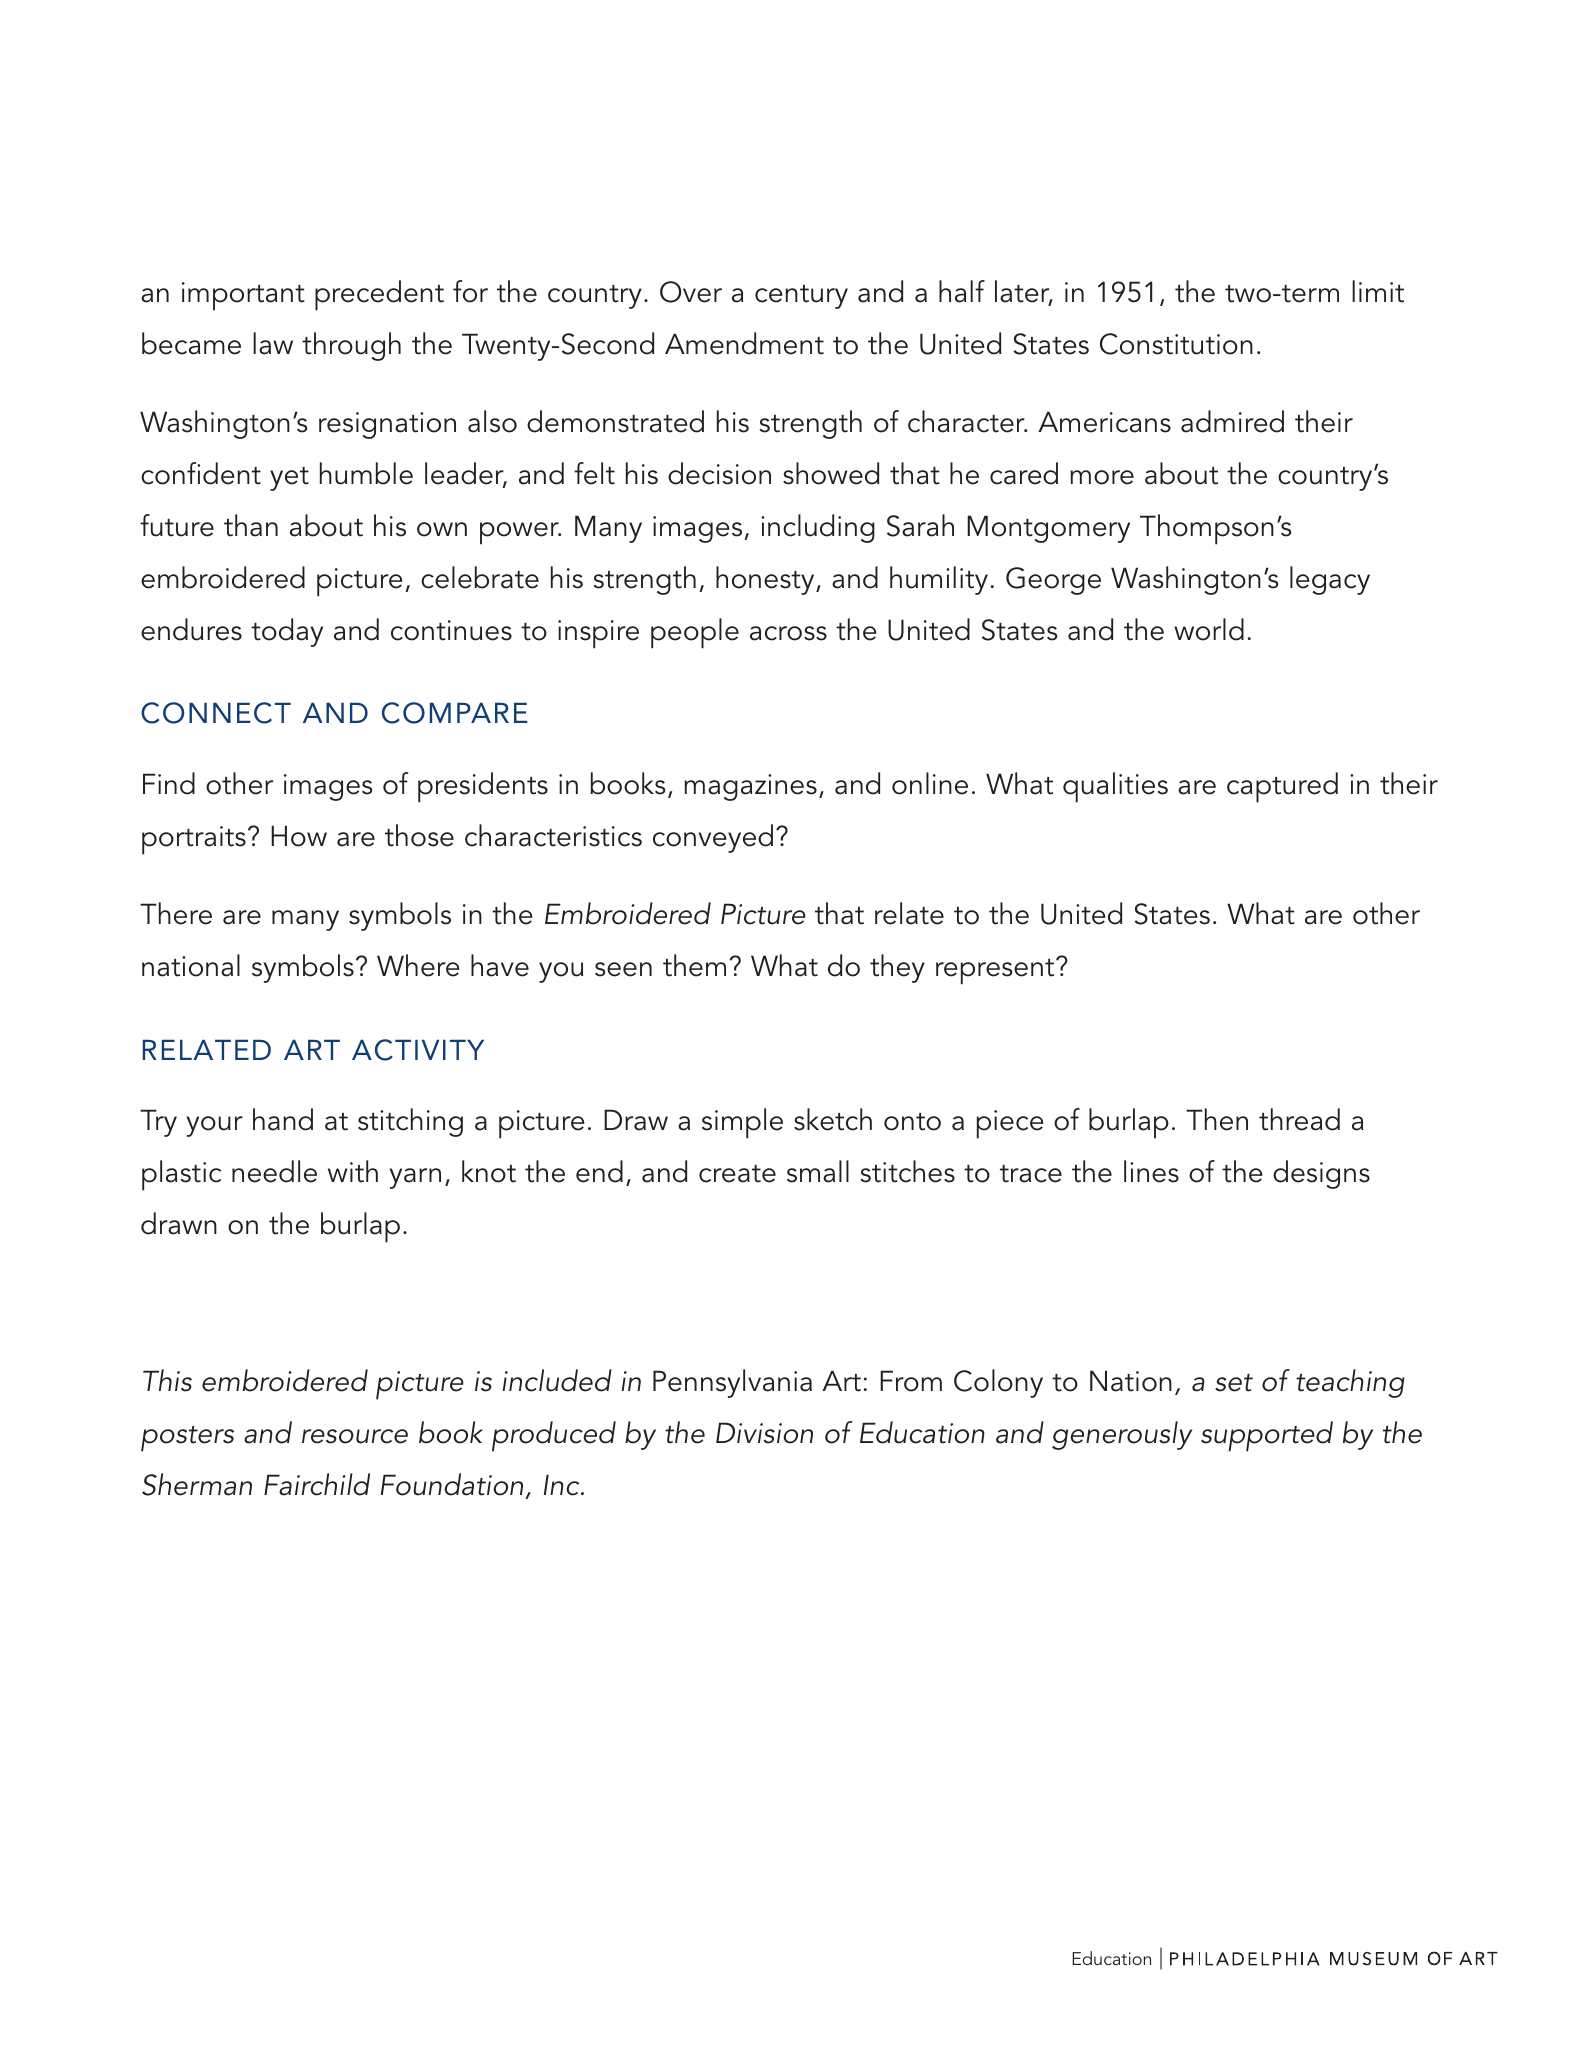 This screenshot has width=1591, height=2059. Describe the element at coordinates (744, 343) in the screenshot. I see `Amendment` at that location.
